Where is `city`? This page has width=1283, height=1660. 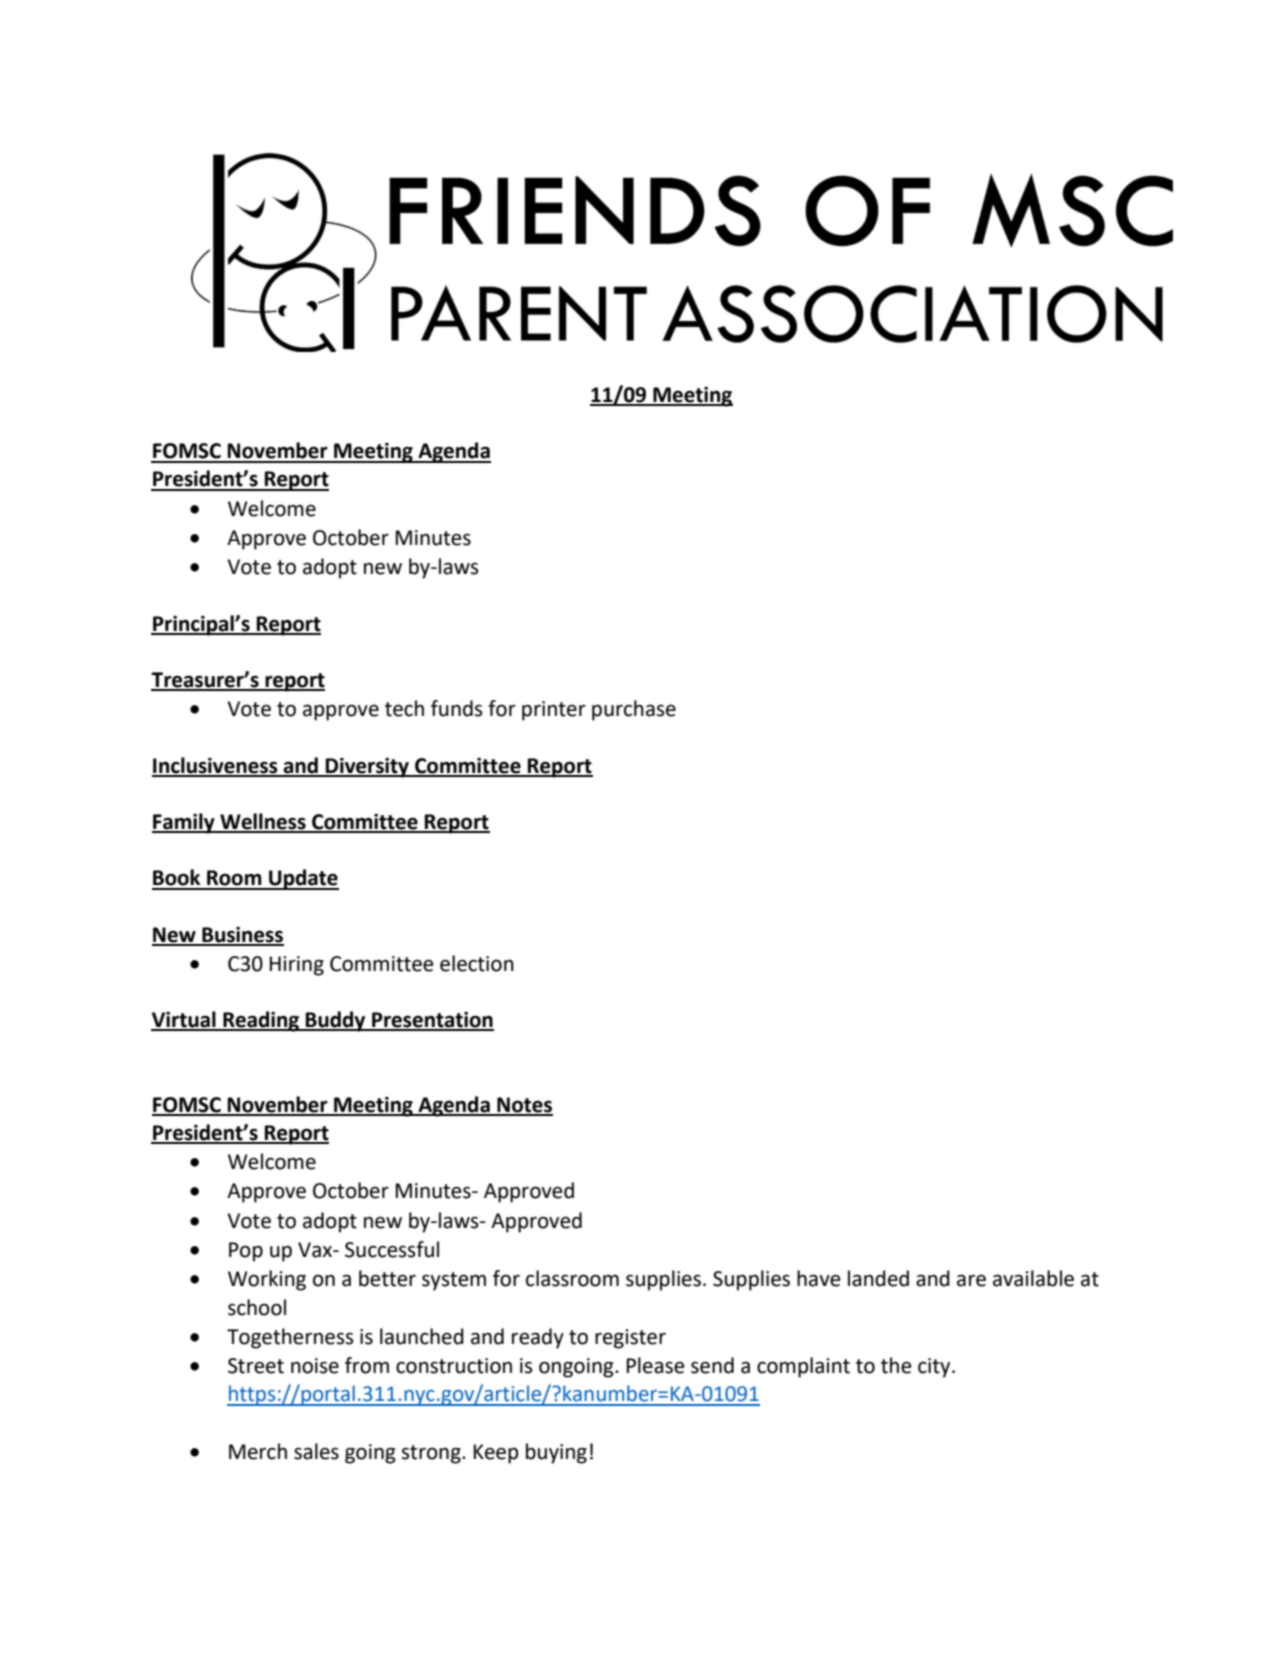 city is located at coordinates (935, 1368).
